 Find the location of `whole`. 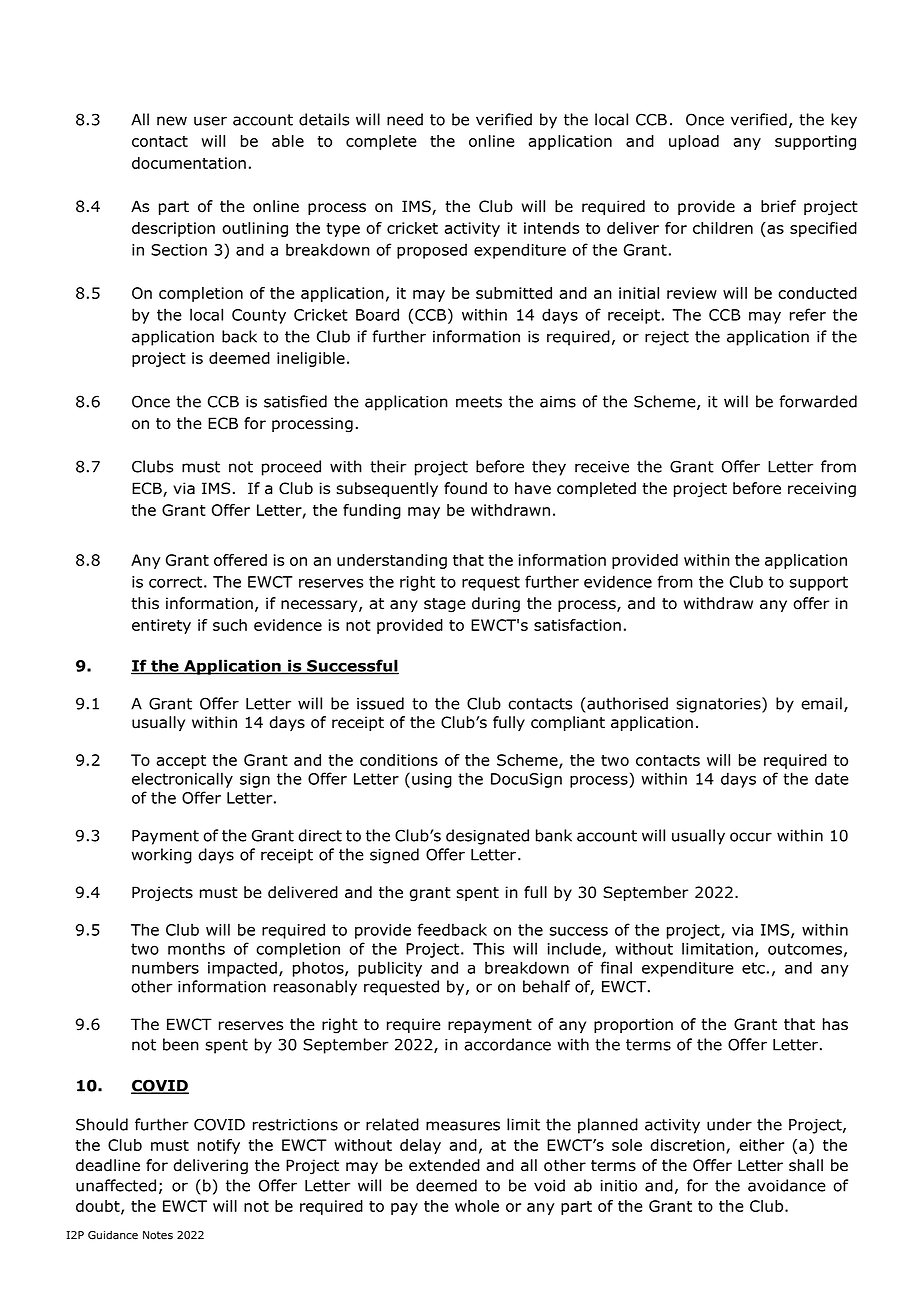

whole is located at coordinates (477, 1206).
